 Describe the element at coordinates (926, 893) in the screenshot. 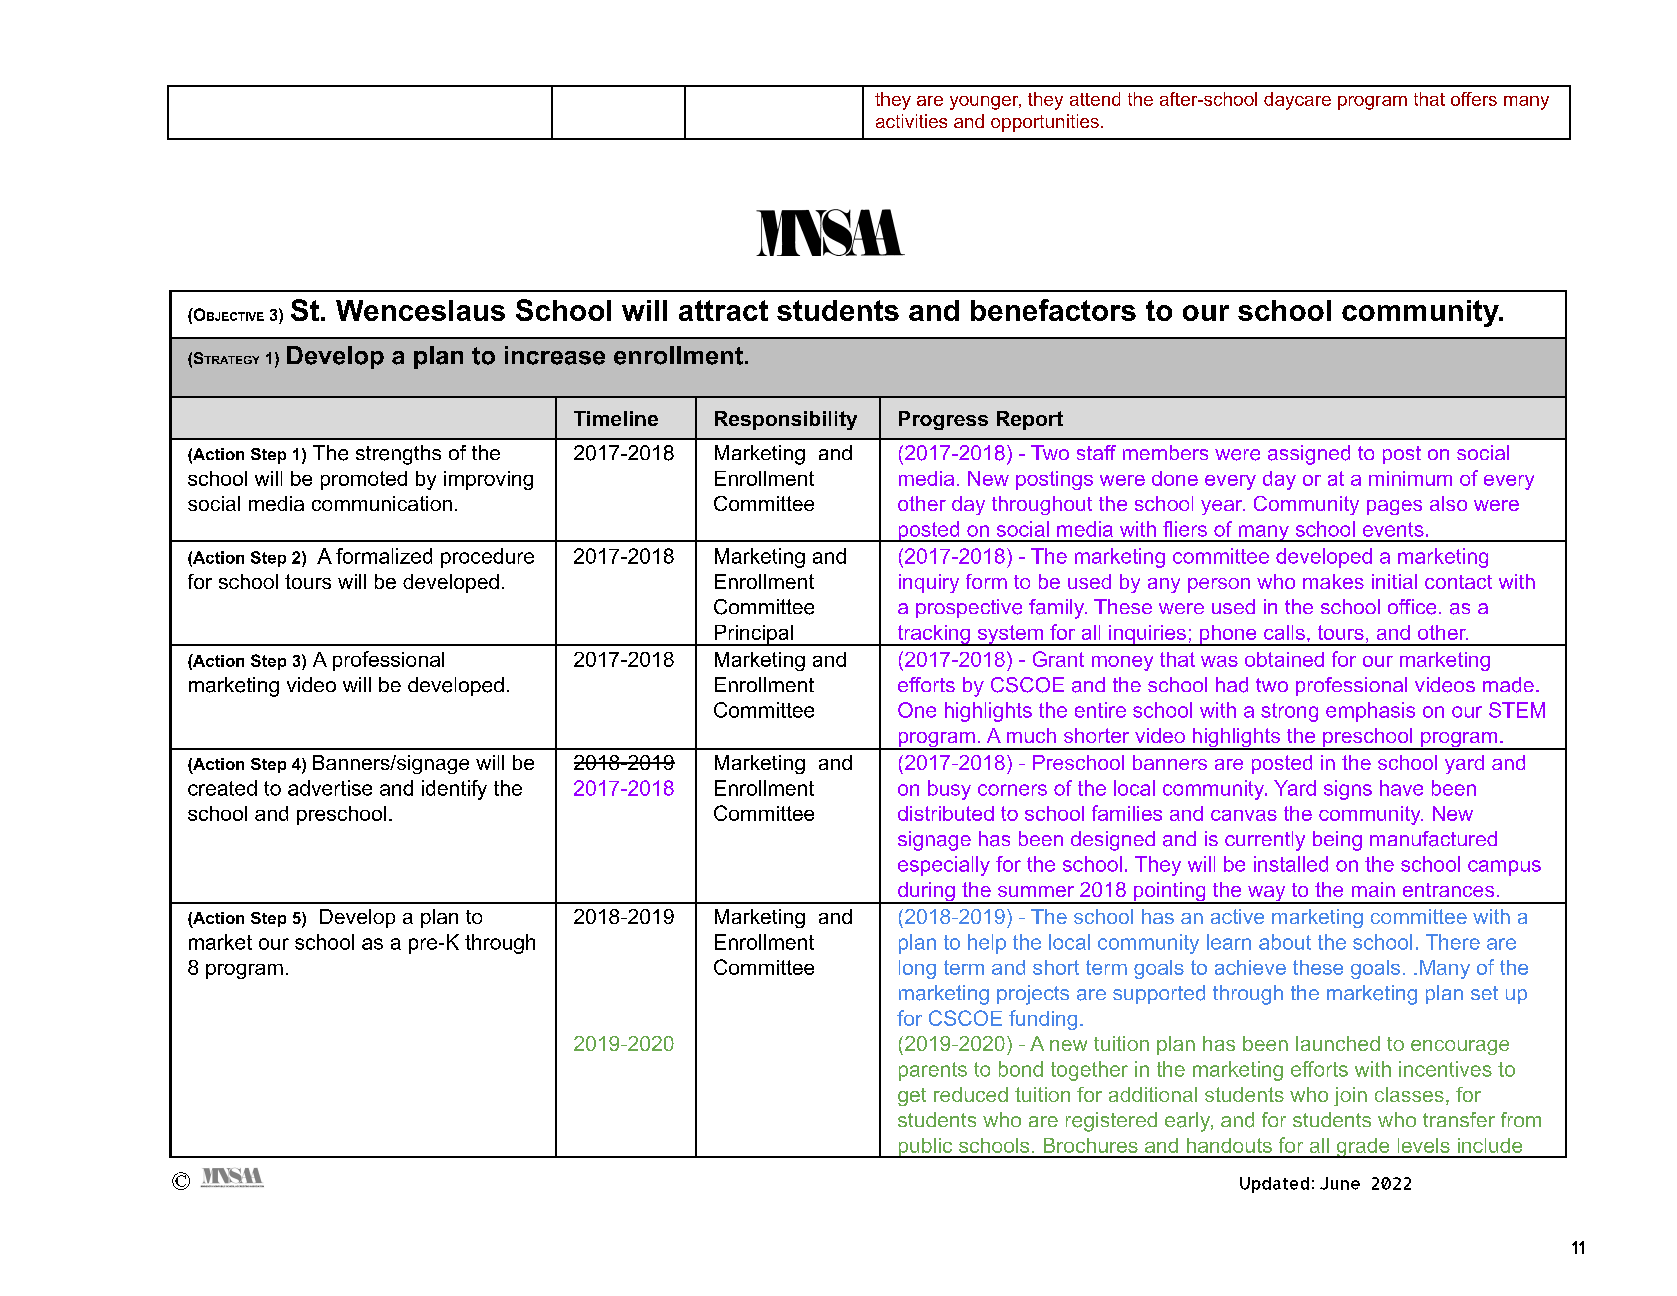

I see `during` at that location.
